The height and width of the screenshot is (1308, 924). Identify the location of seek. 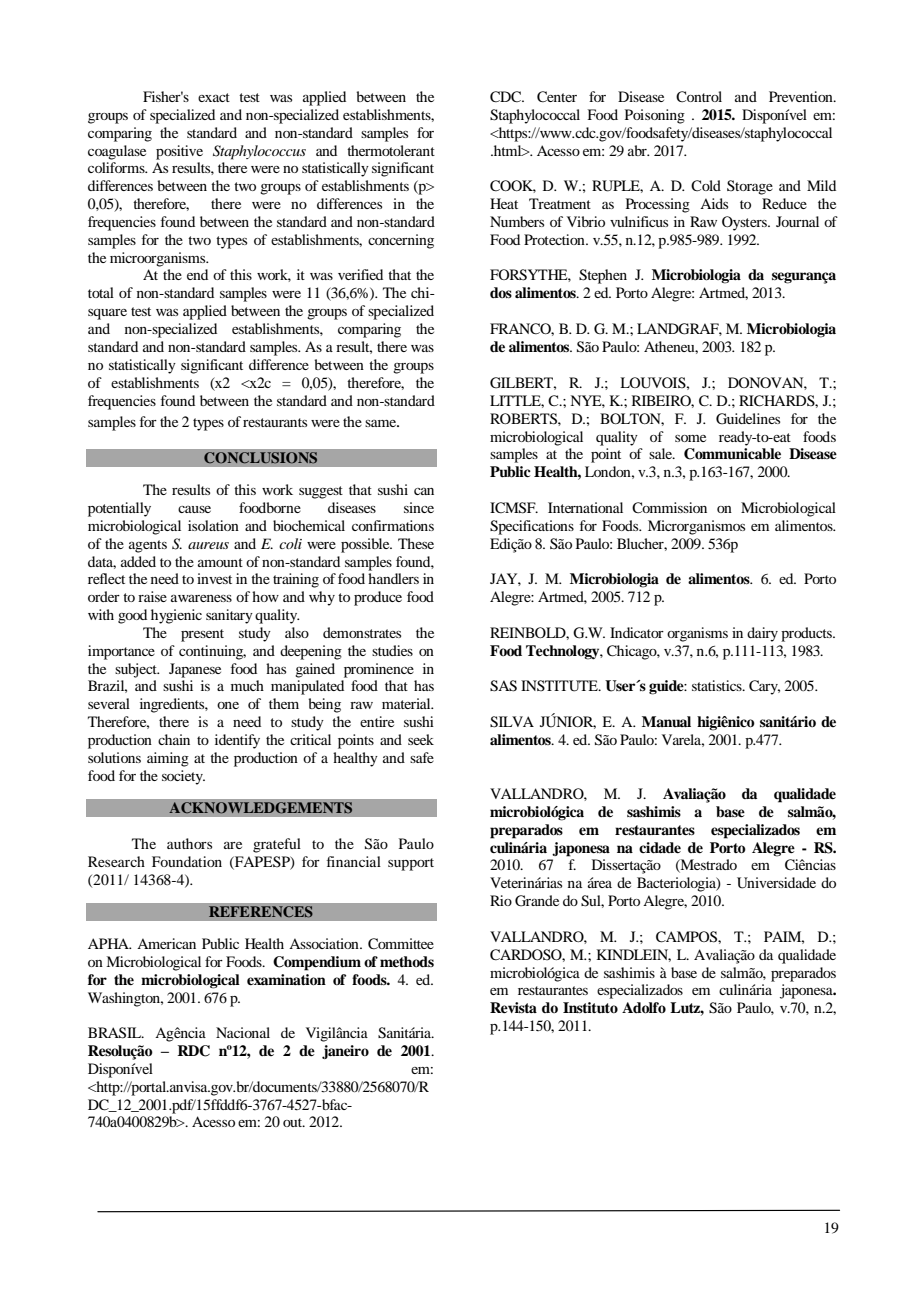
(421, 739).
